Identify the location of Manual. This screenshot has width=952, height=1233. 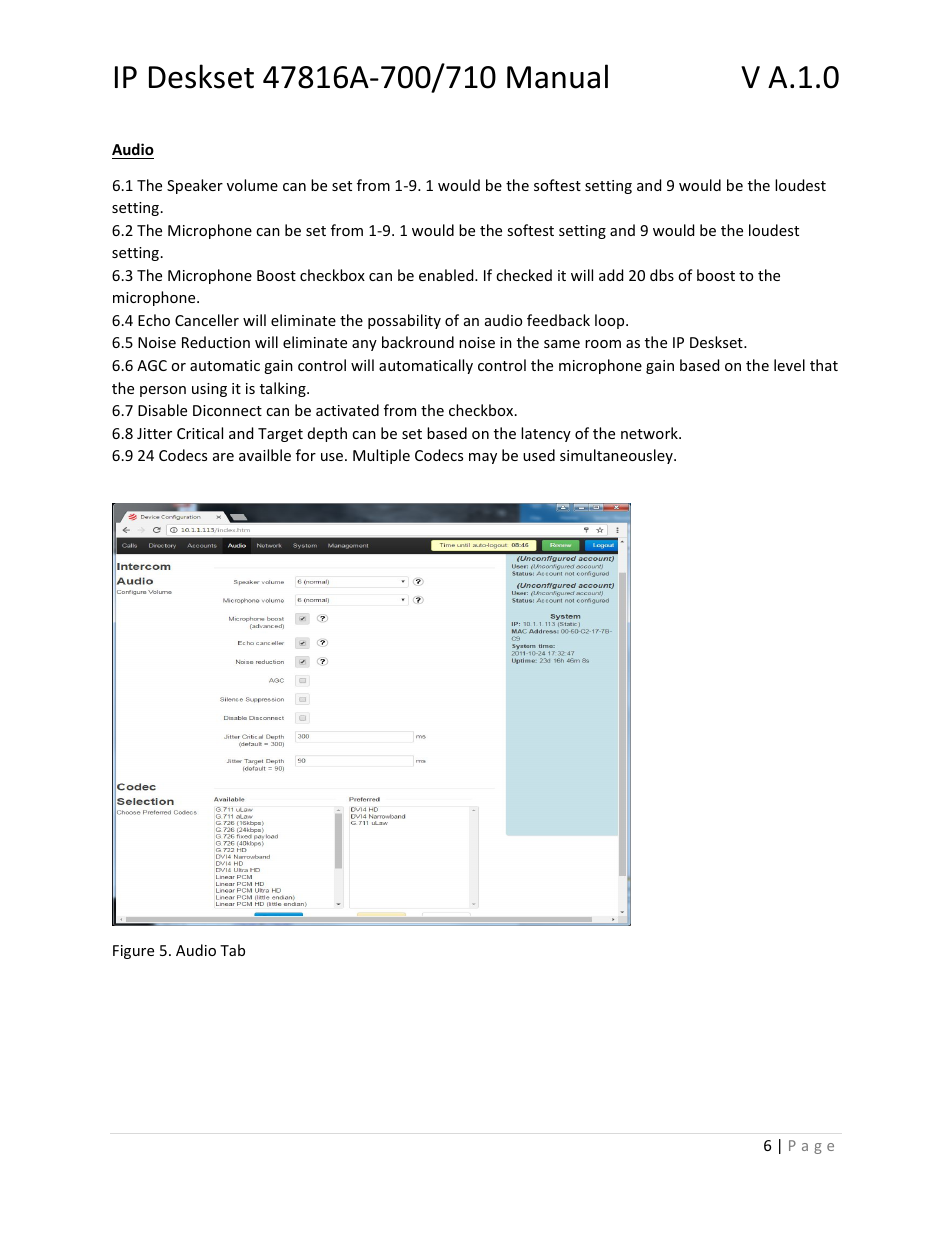
(557, 76).
